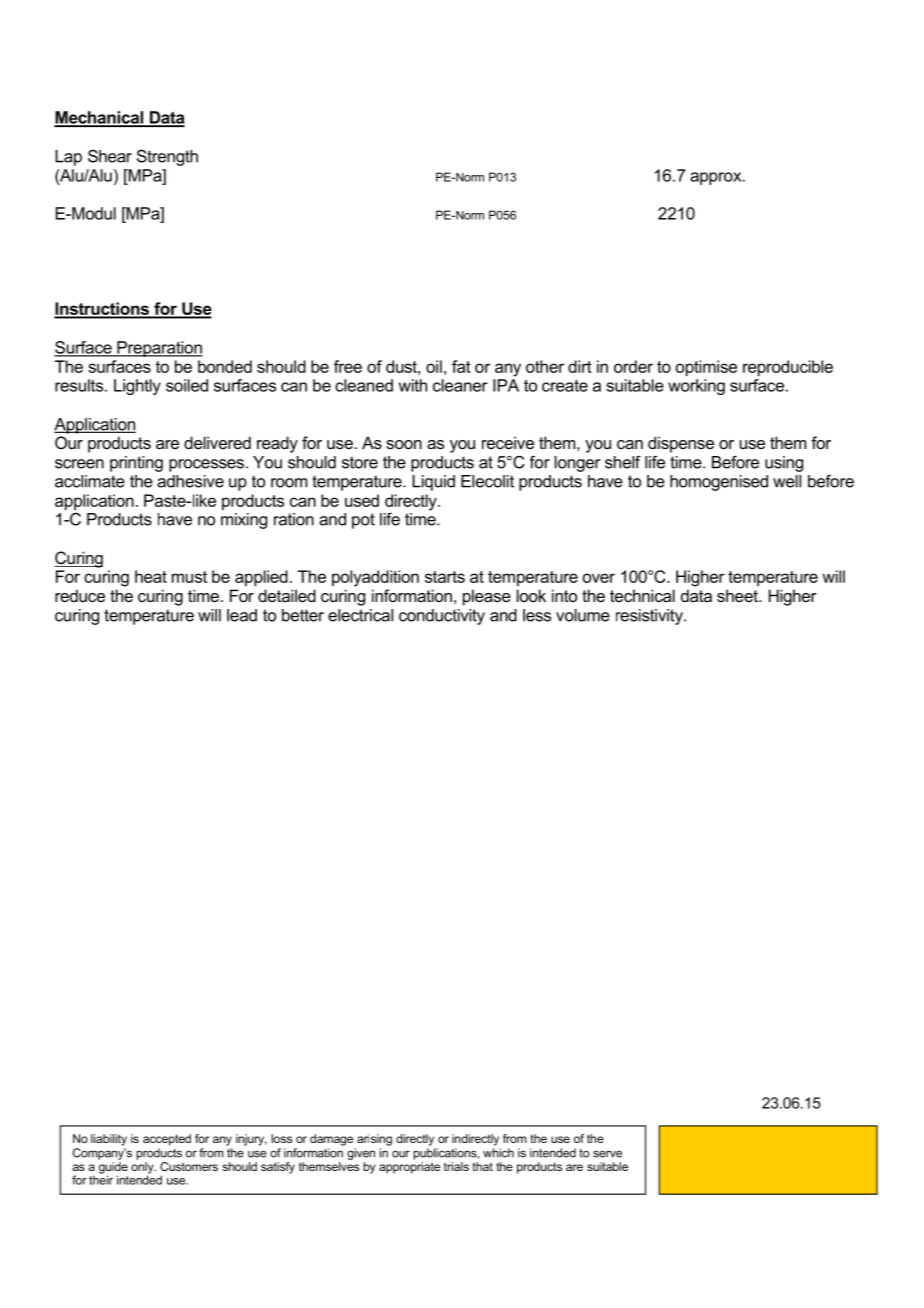 The width and height of the screenshot is (924, 1308). I want to click on appropriate, so click(409, 1168).
